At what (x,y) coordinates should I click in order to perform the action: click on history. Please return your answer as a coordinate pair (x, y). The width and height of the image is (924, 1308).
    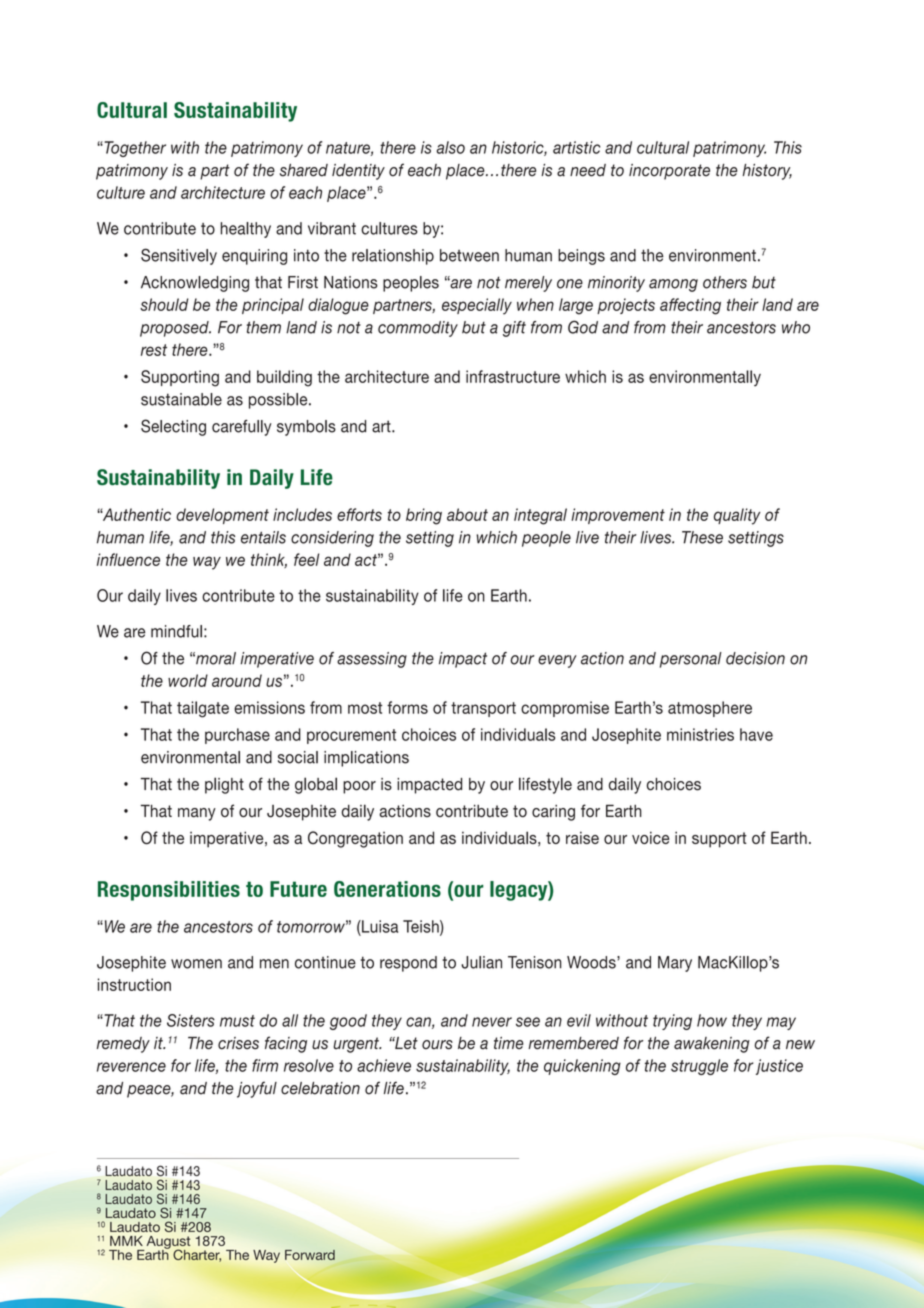
    Looking at the image, I should click on (767, 172).
